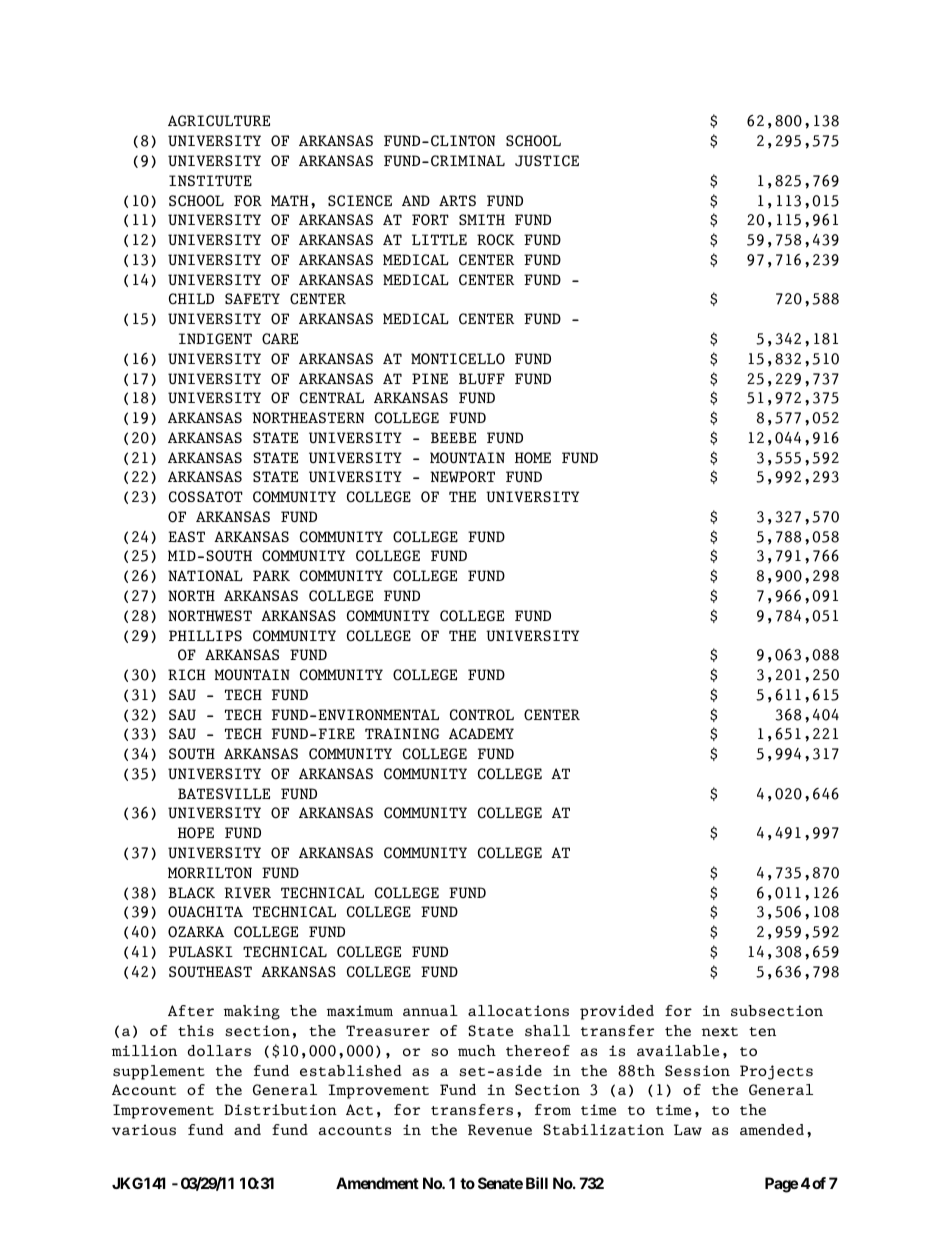 The image size is (952, 1233). What do you see at coordinates (205, 635) in the page?
I see `PHILLIPS` at bounding box center [205, 635].
